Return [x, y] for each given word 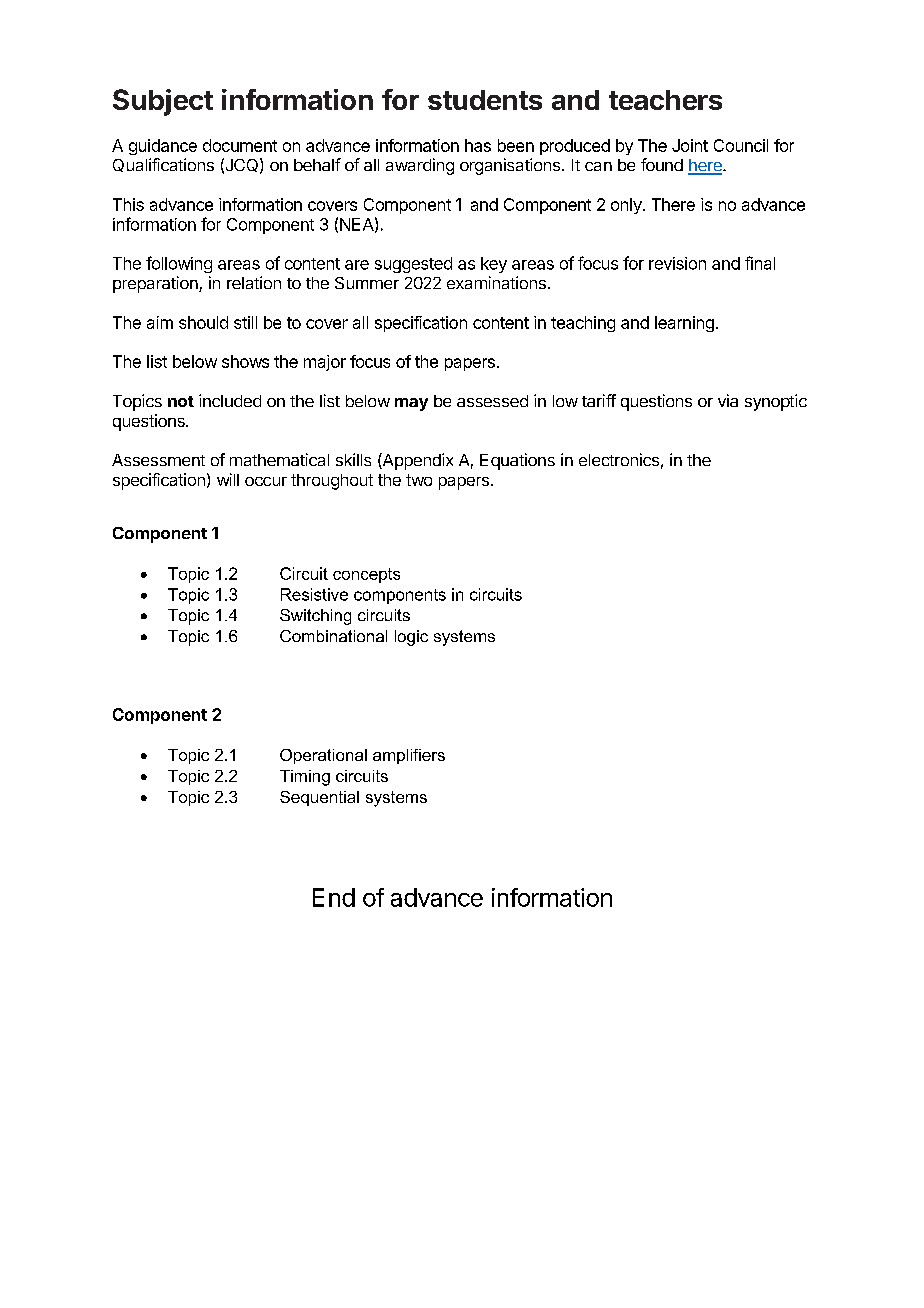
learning [684, 324]
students [485, 100]
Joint [690, 145]
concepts [366, 575]
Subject [163, 102]
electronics [619, 459]
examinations [496, 282]
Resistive [314, 594]
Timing [305, 778]
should [203, 322]
